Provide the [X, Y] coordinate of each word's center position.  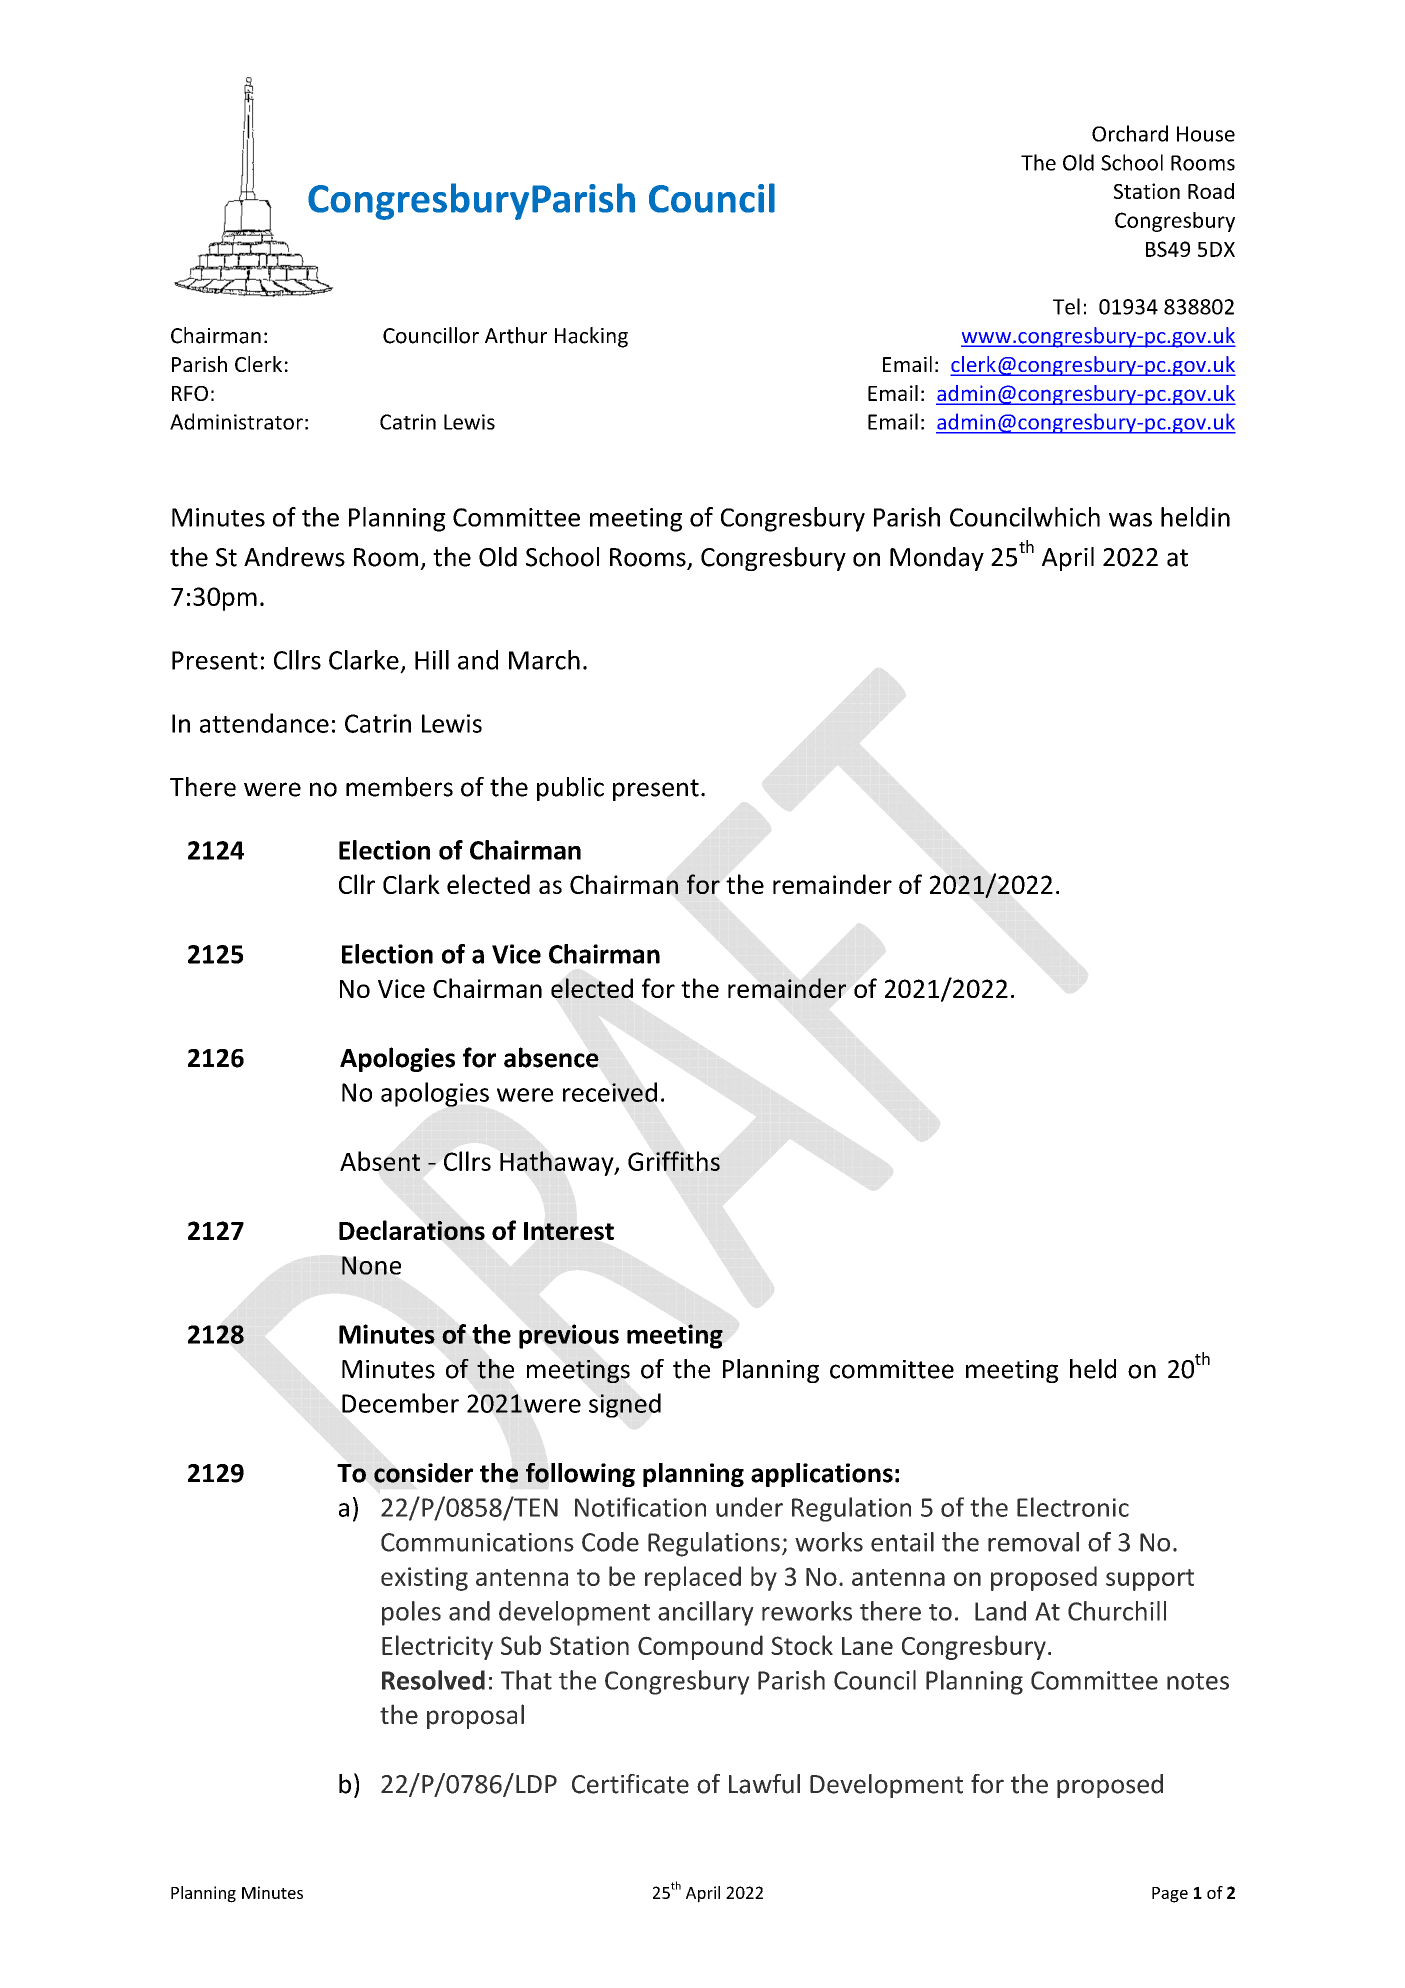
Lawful [764, 1784]
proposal [475, 1716]
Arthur [516, 335]
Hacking [591, 337]
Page [1170, 1895]
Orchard [1130, 133]
